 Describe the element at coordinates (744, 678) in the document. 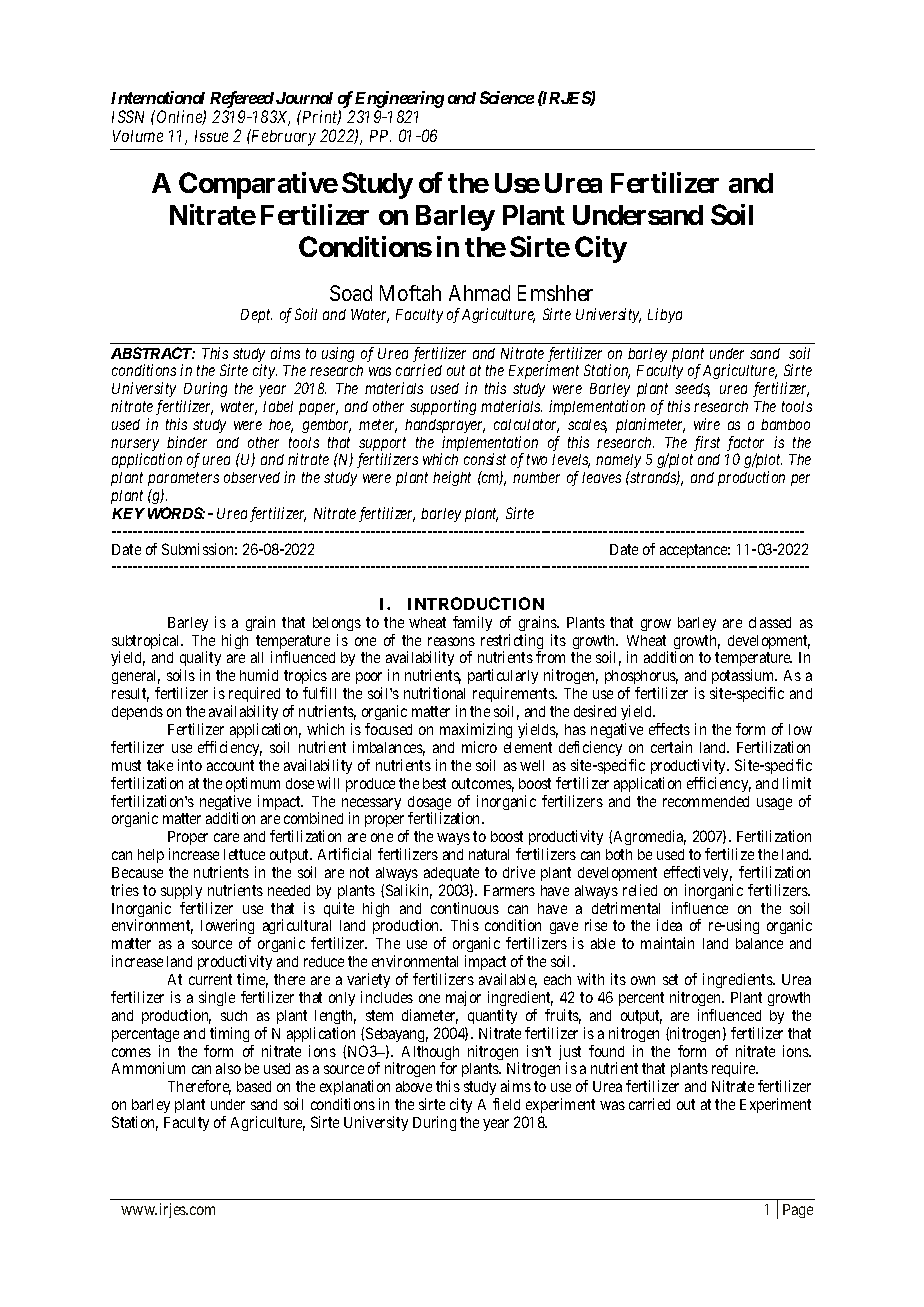

I see `potassium` at that location.
